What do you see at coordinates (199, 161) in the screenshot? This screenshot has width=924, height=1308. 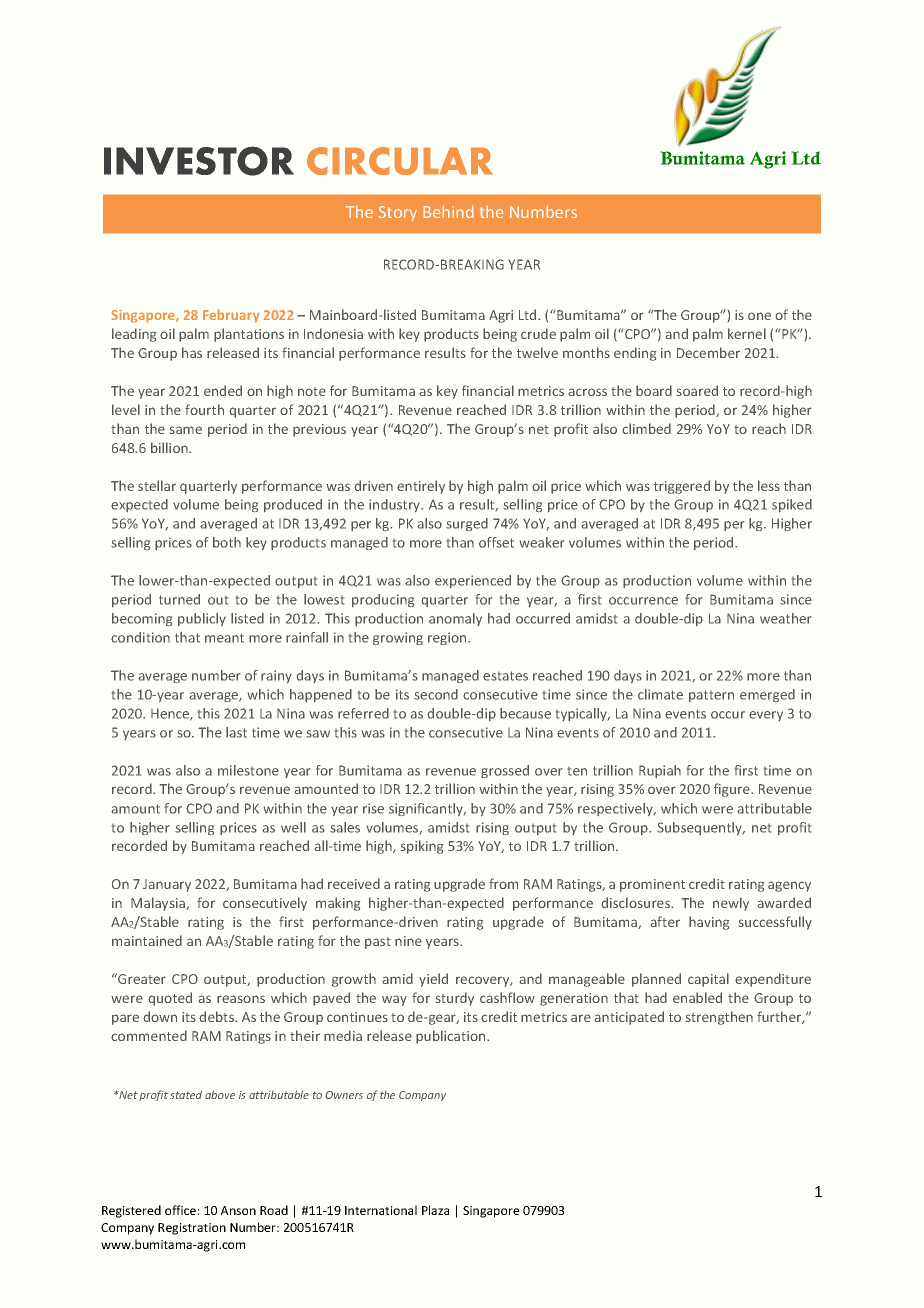 I see `INVESTOR` at bounding box center [199, 161].
